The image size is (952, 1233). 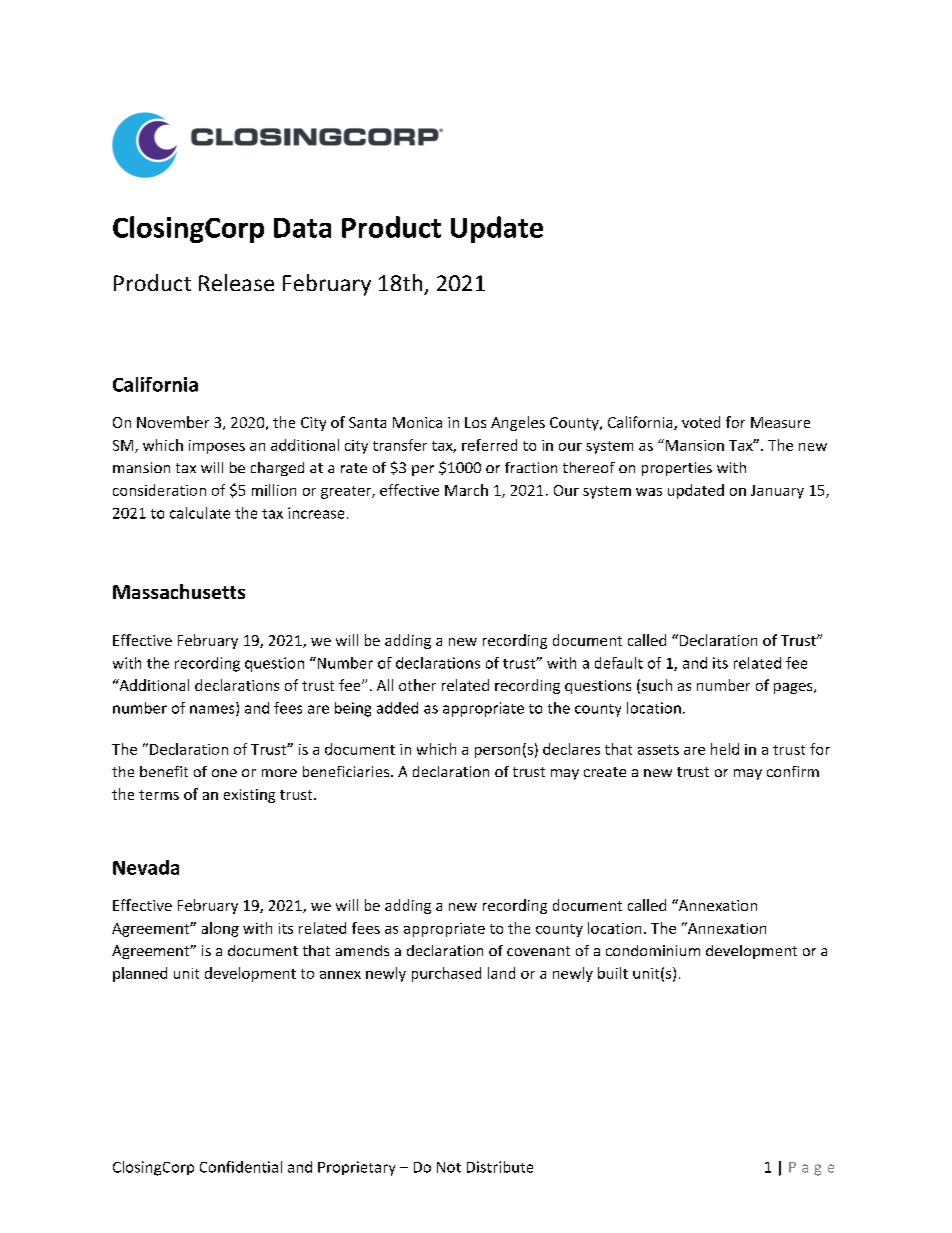 What do you see at coordinates (449, 1167) in the screenshot?
I see `Not` at bounding box center [449, 1167].
